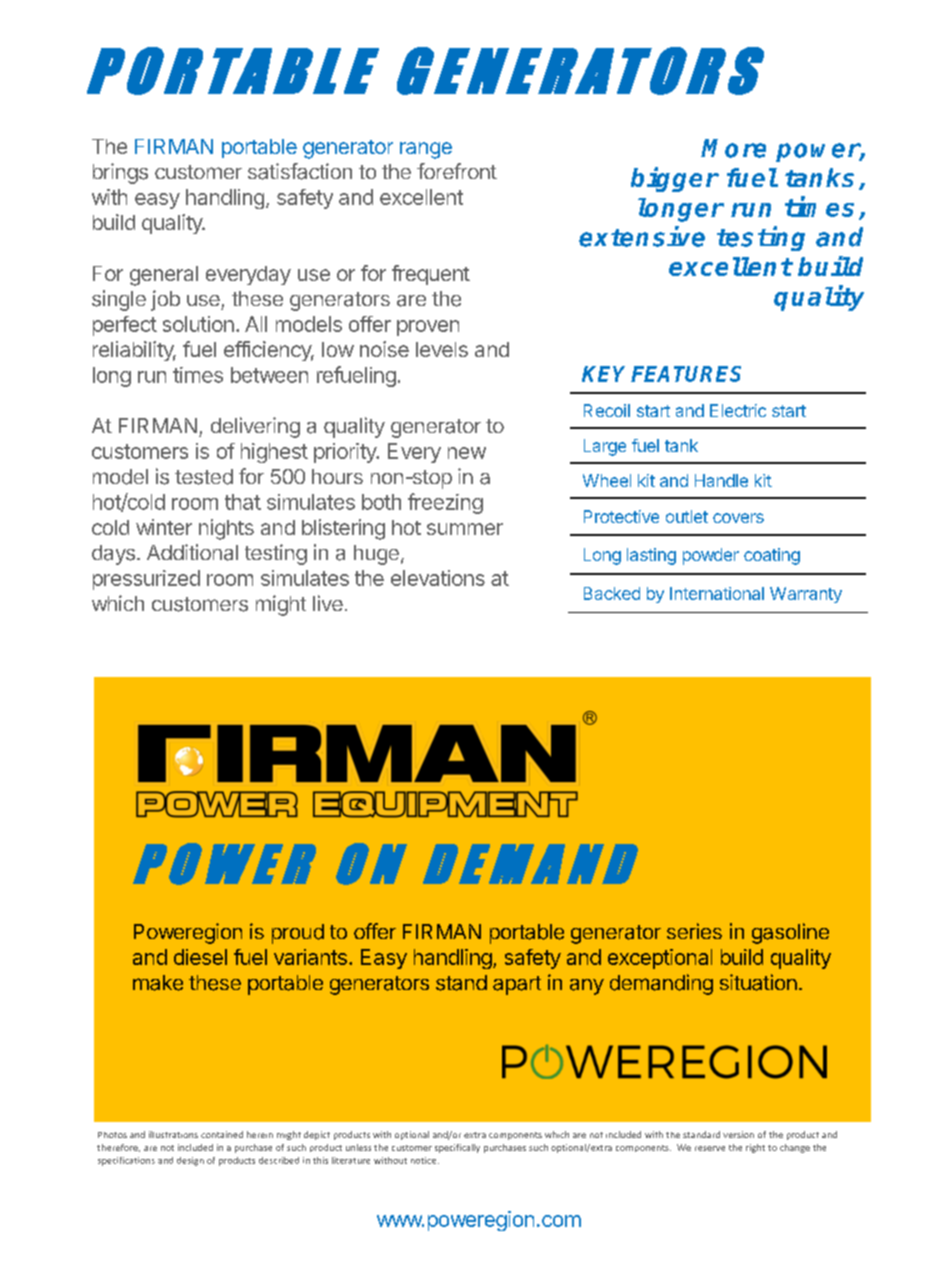  Describe the element at coordinates (173, 1134) in the screenshot. I see `illustrations` at that location.
